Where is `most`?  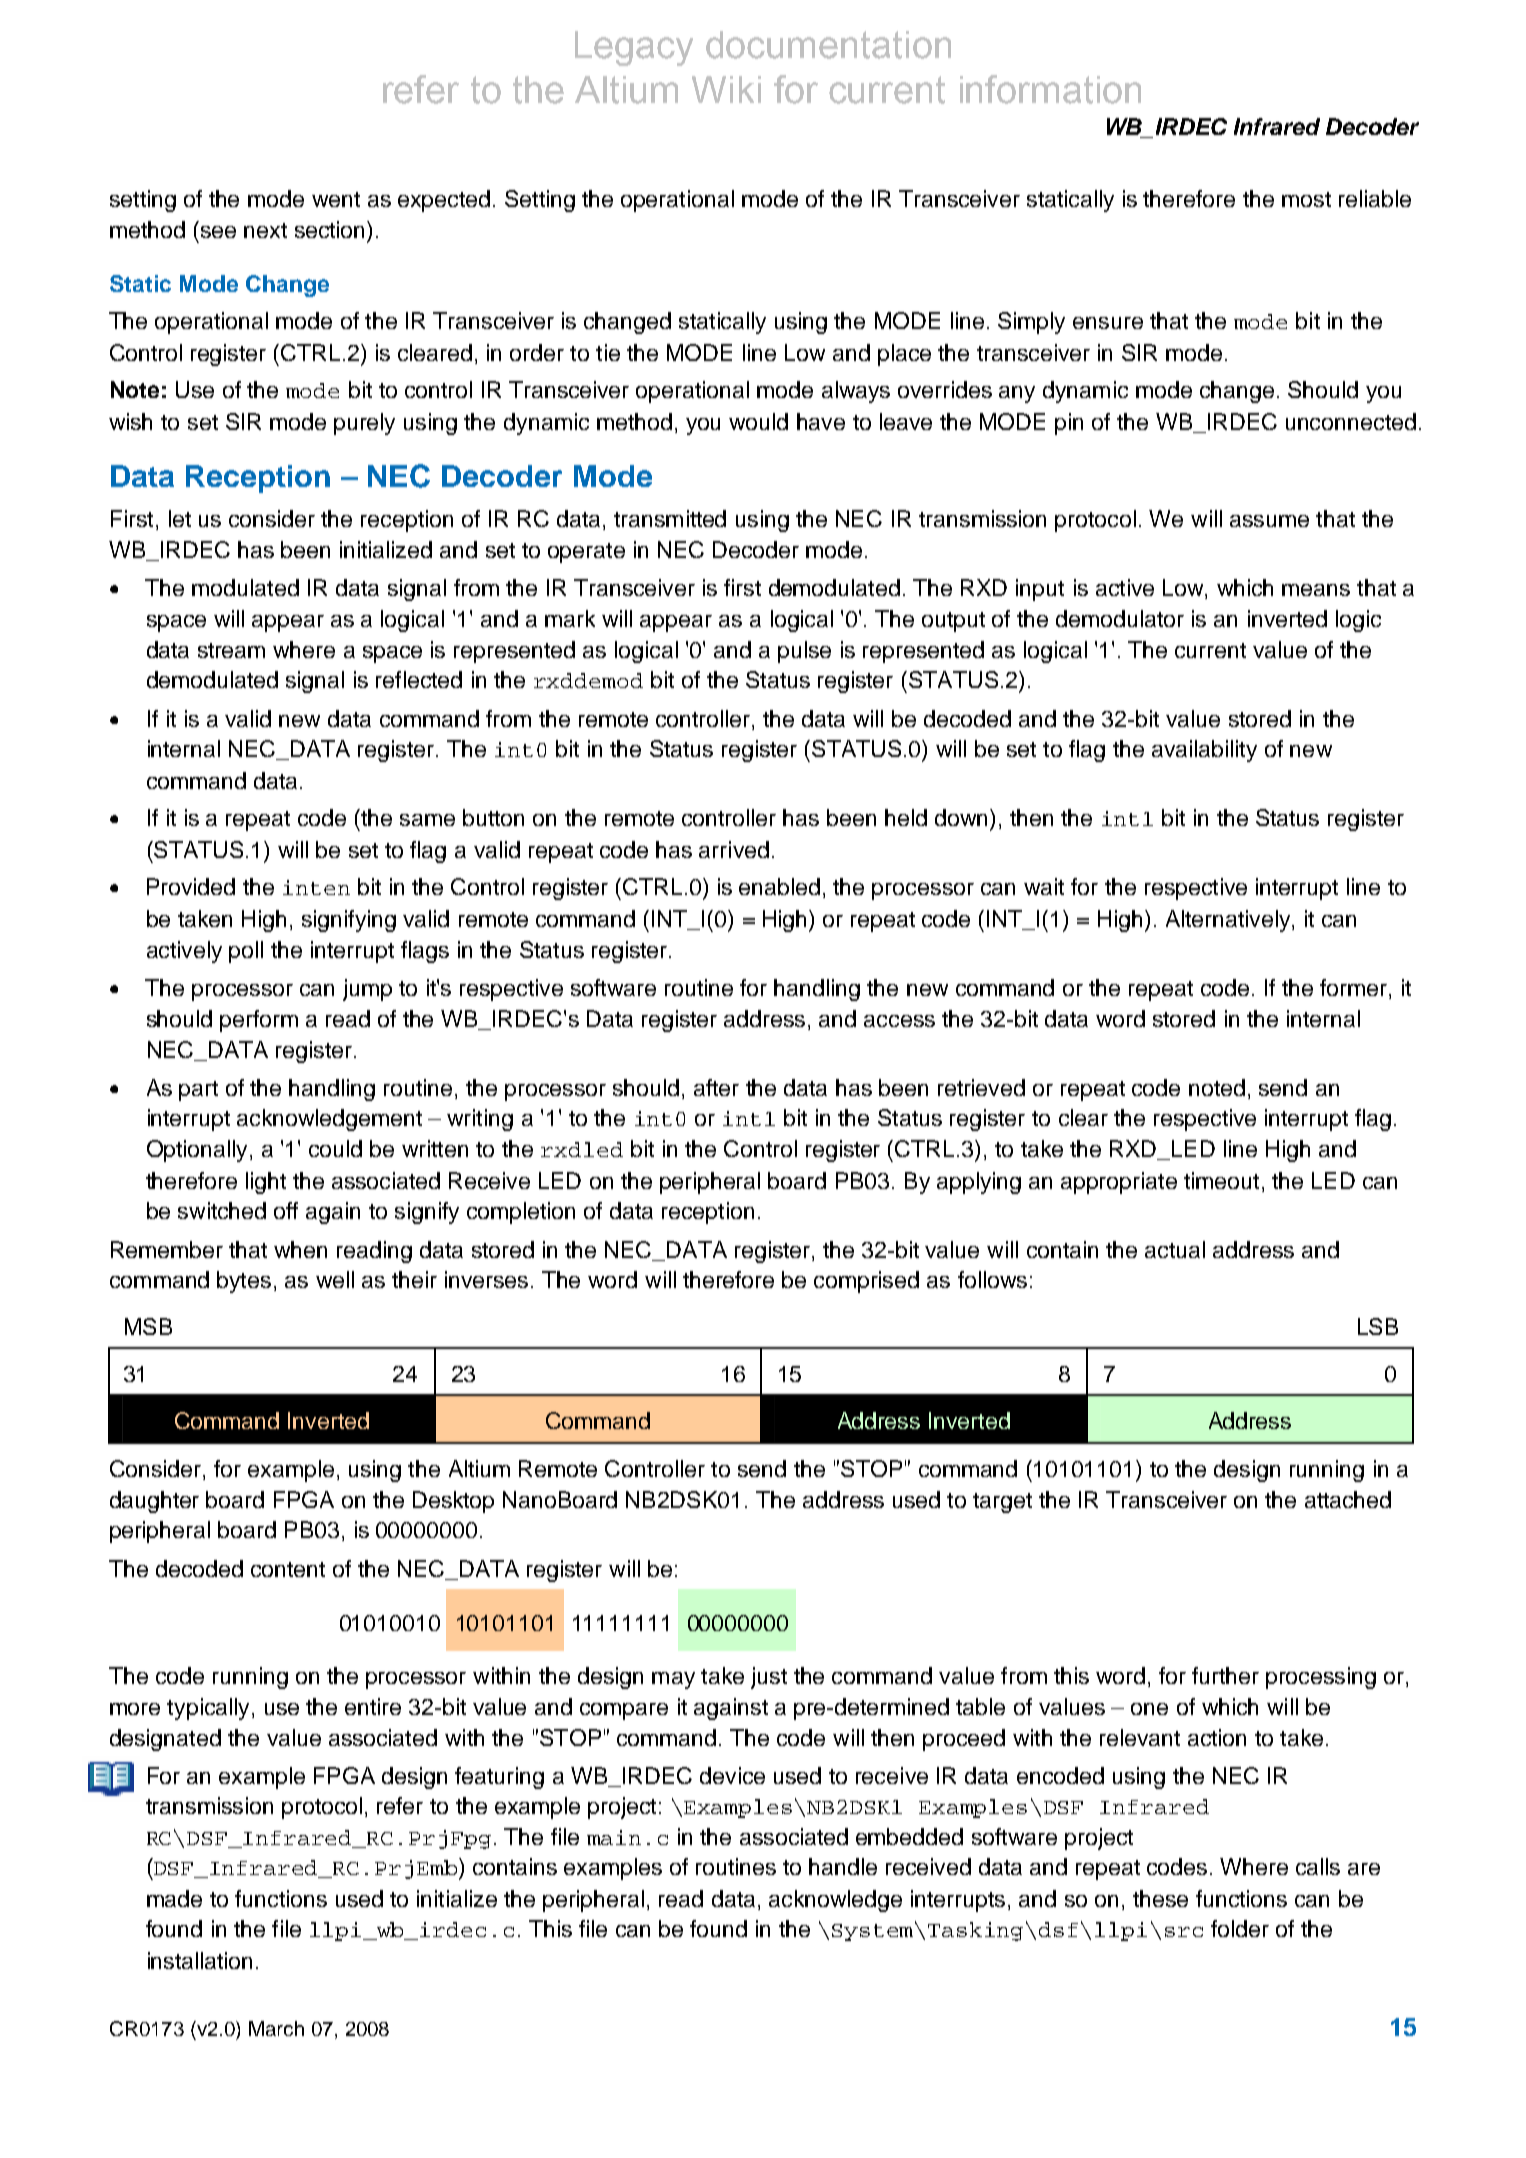
most is located at coordinates (1306, 199).
